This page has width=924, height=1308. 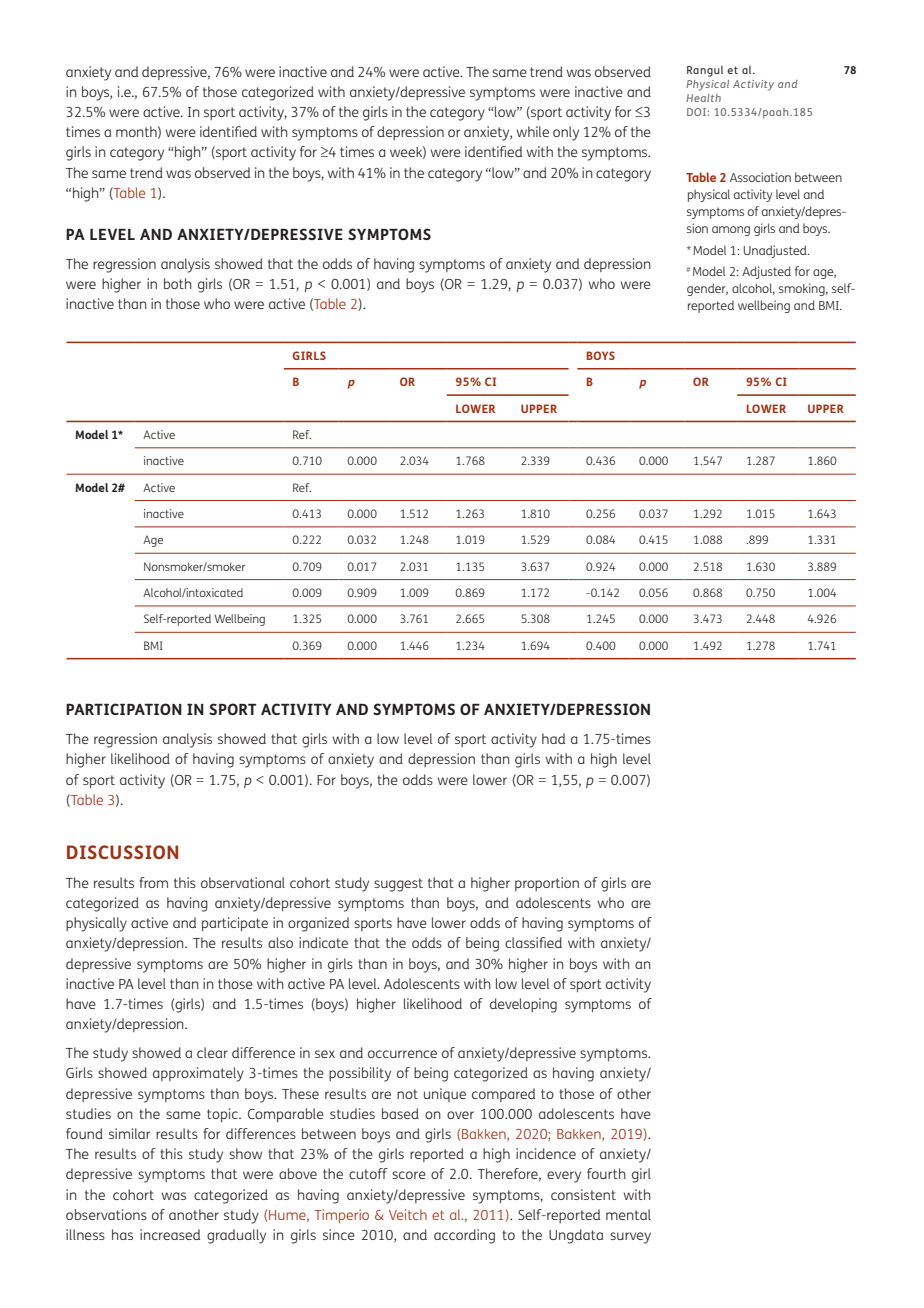 I want to click on had, so click(x=553, y=738).
